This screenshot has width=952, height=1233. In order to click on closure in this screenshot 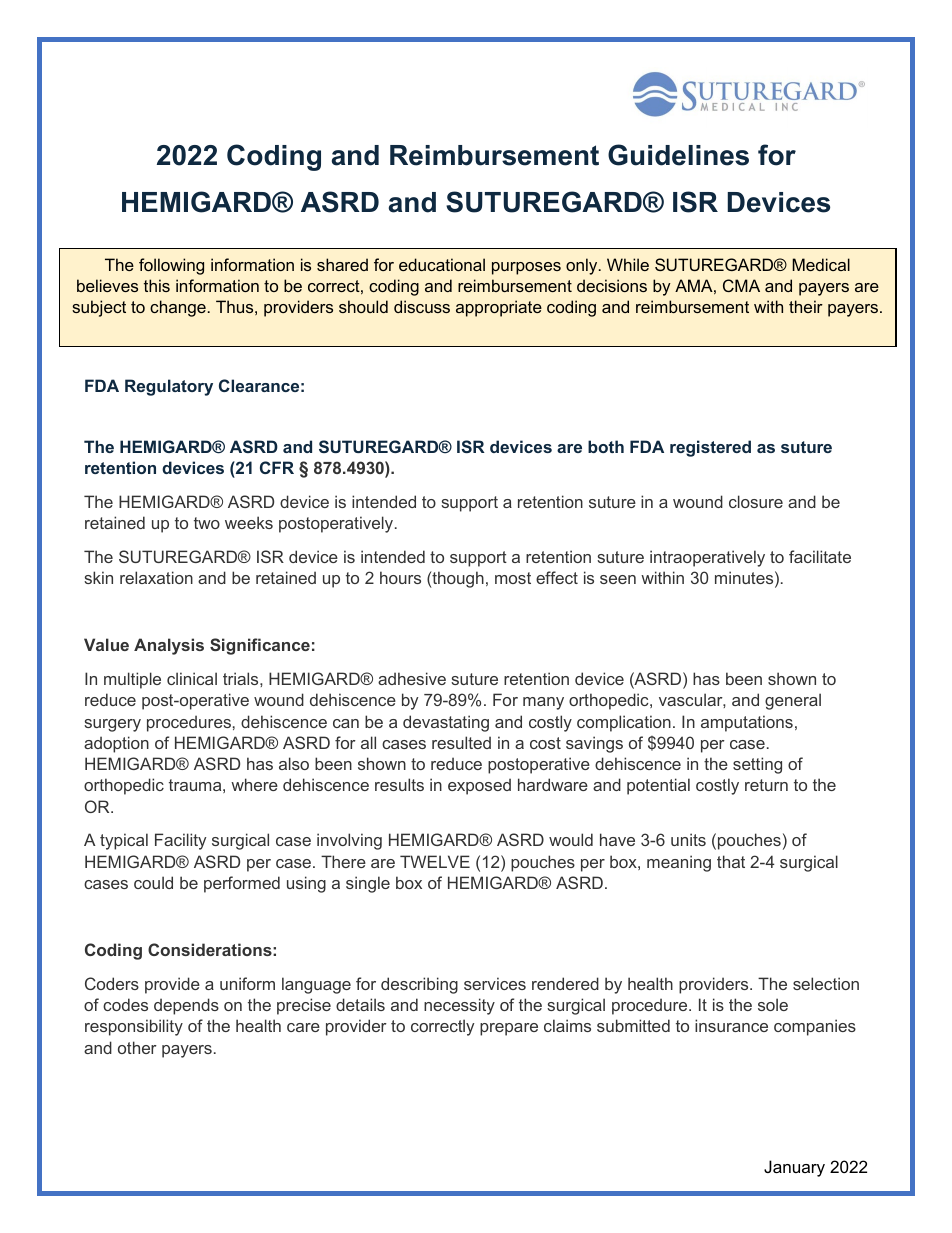, I will do `click(756, 501)`.
